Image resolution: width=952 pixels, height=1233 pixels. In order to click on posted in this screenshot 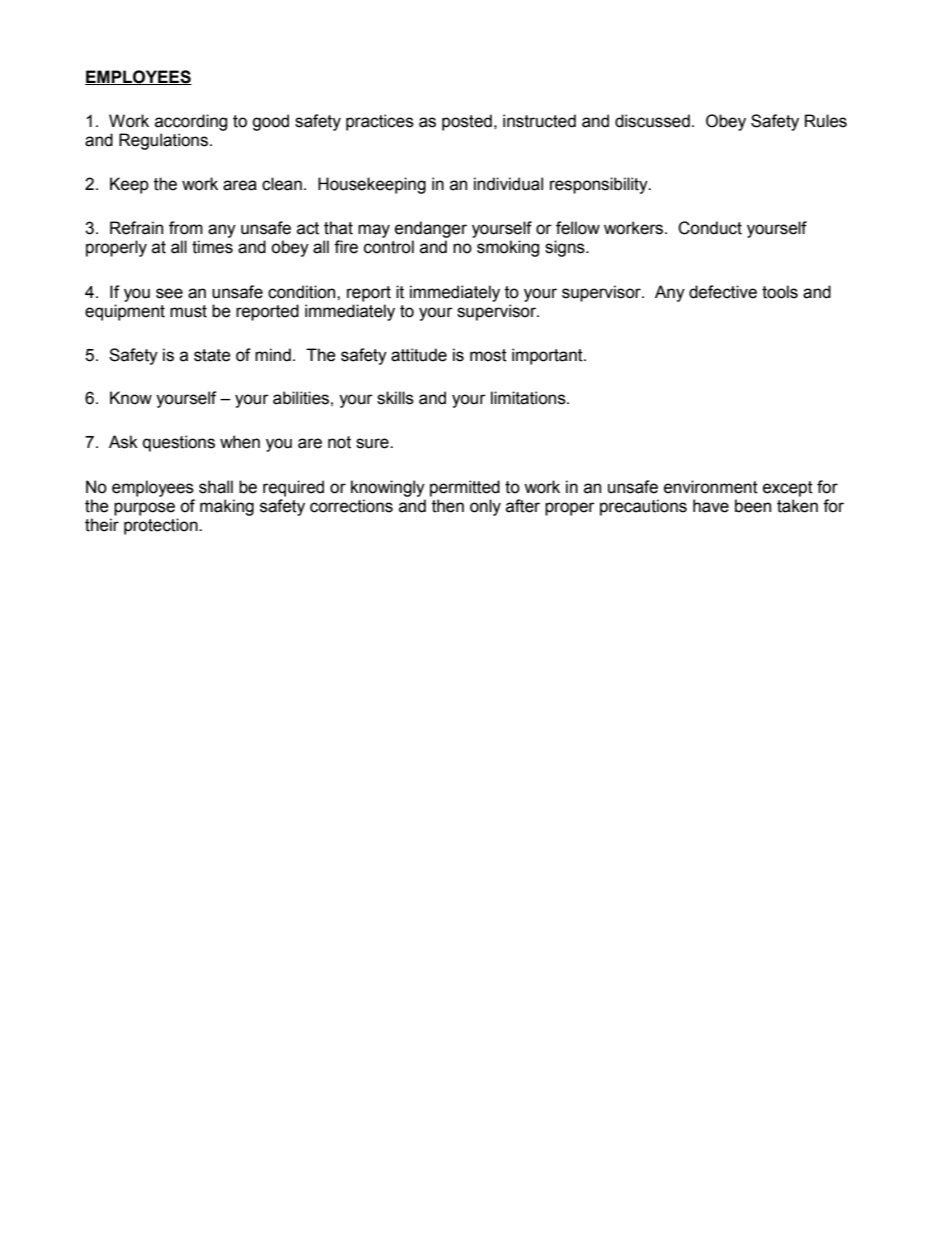, I will do `click(467, 122)`.
